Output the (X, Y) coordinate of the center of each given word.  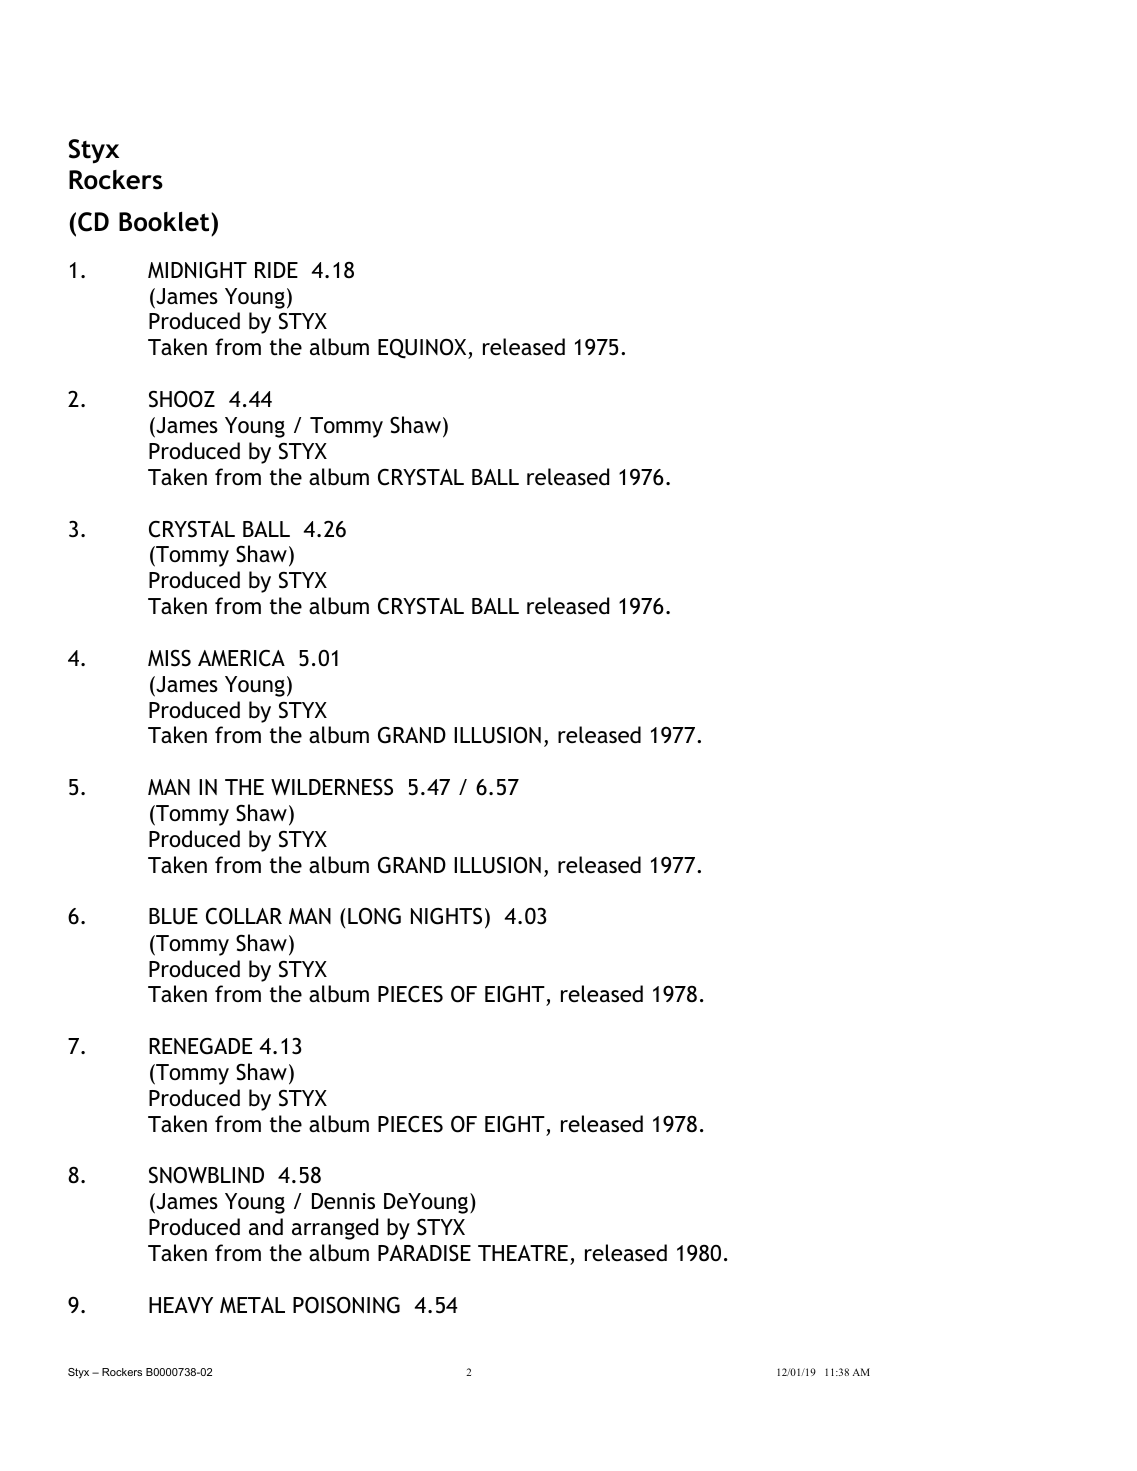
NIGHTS (446, 916)
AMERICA (241, 658)
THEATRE (523, 1253)
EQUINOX (423, 348)
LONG (374, 916)
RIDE (276, 270)
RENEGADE (200, 1046)
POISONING (346, 1305)
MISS (169, 658)
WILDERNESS (332, 787)
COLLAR (244, 916)
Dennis (343, 1201)
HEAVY (181, 1305)
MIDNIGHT (197, 270)
